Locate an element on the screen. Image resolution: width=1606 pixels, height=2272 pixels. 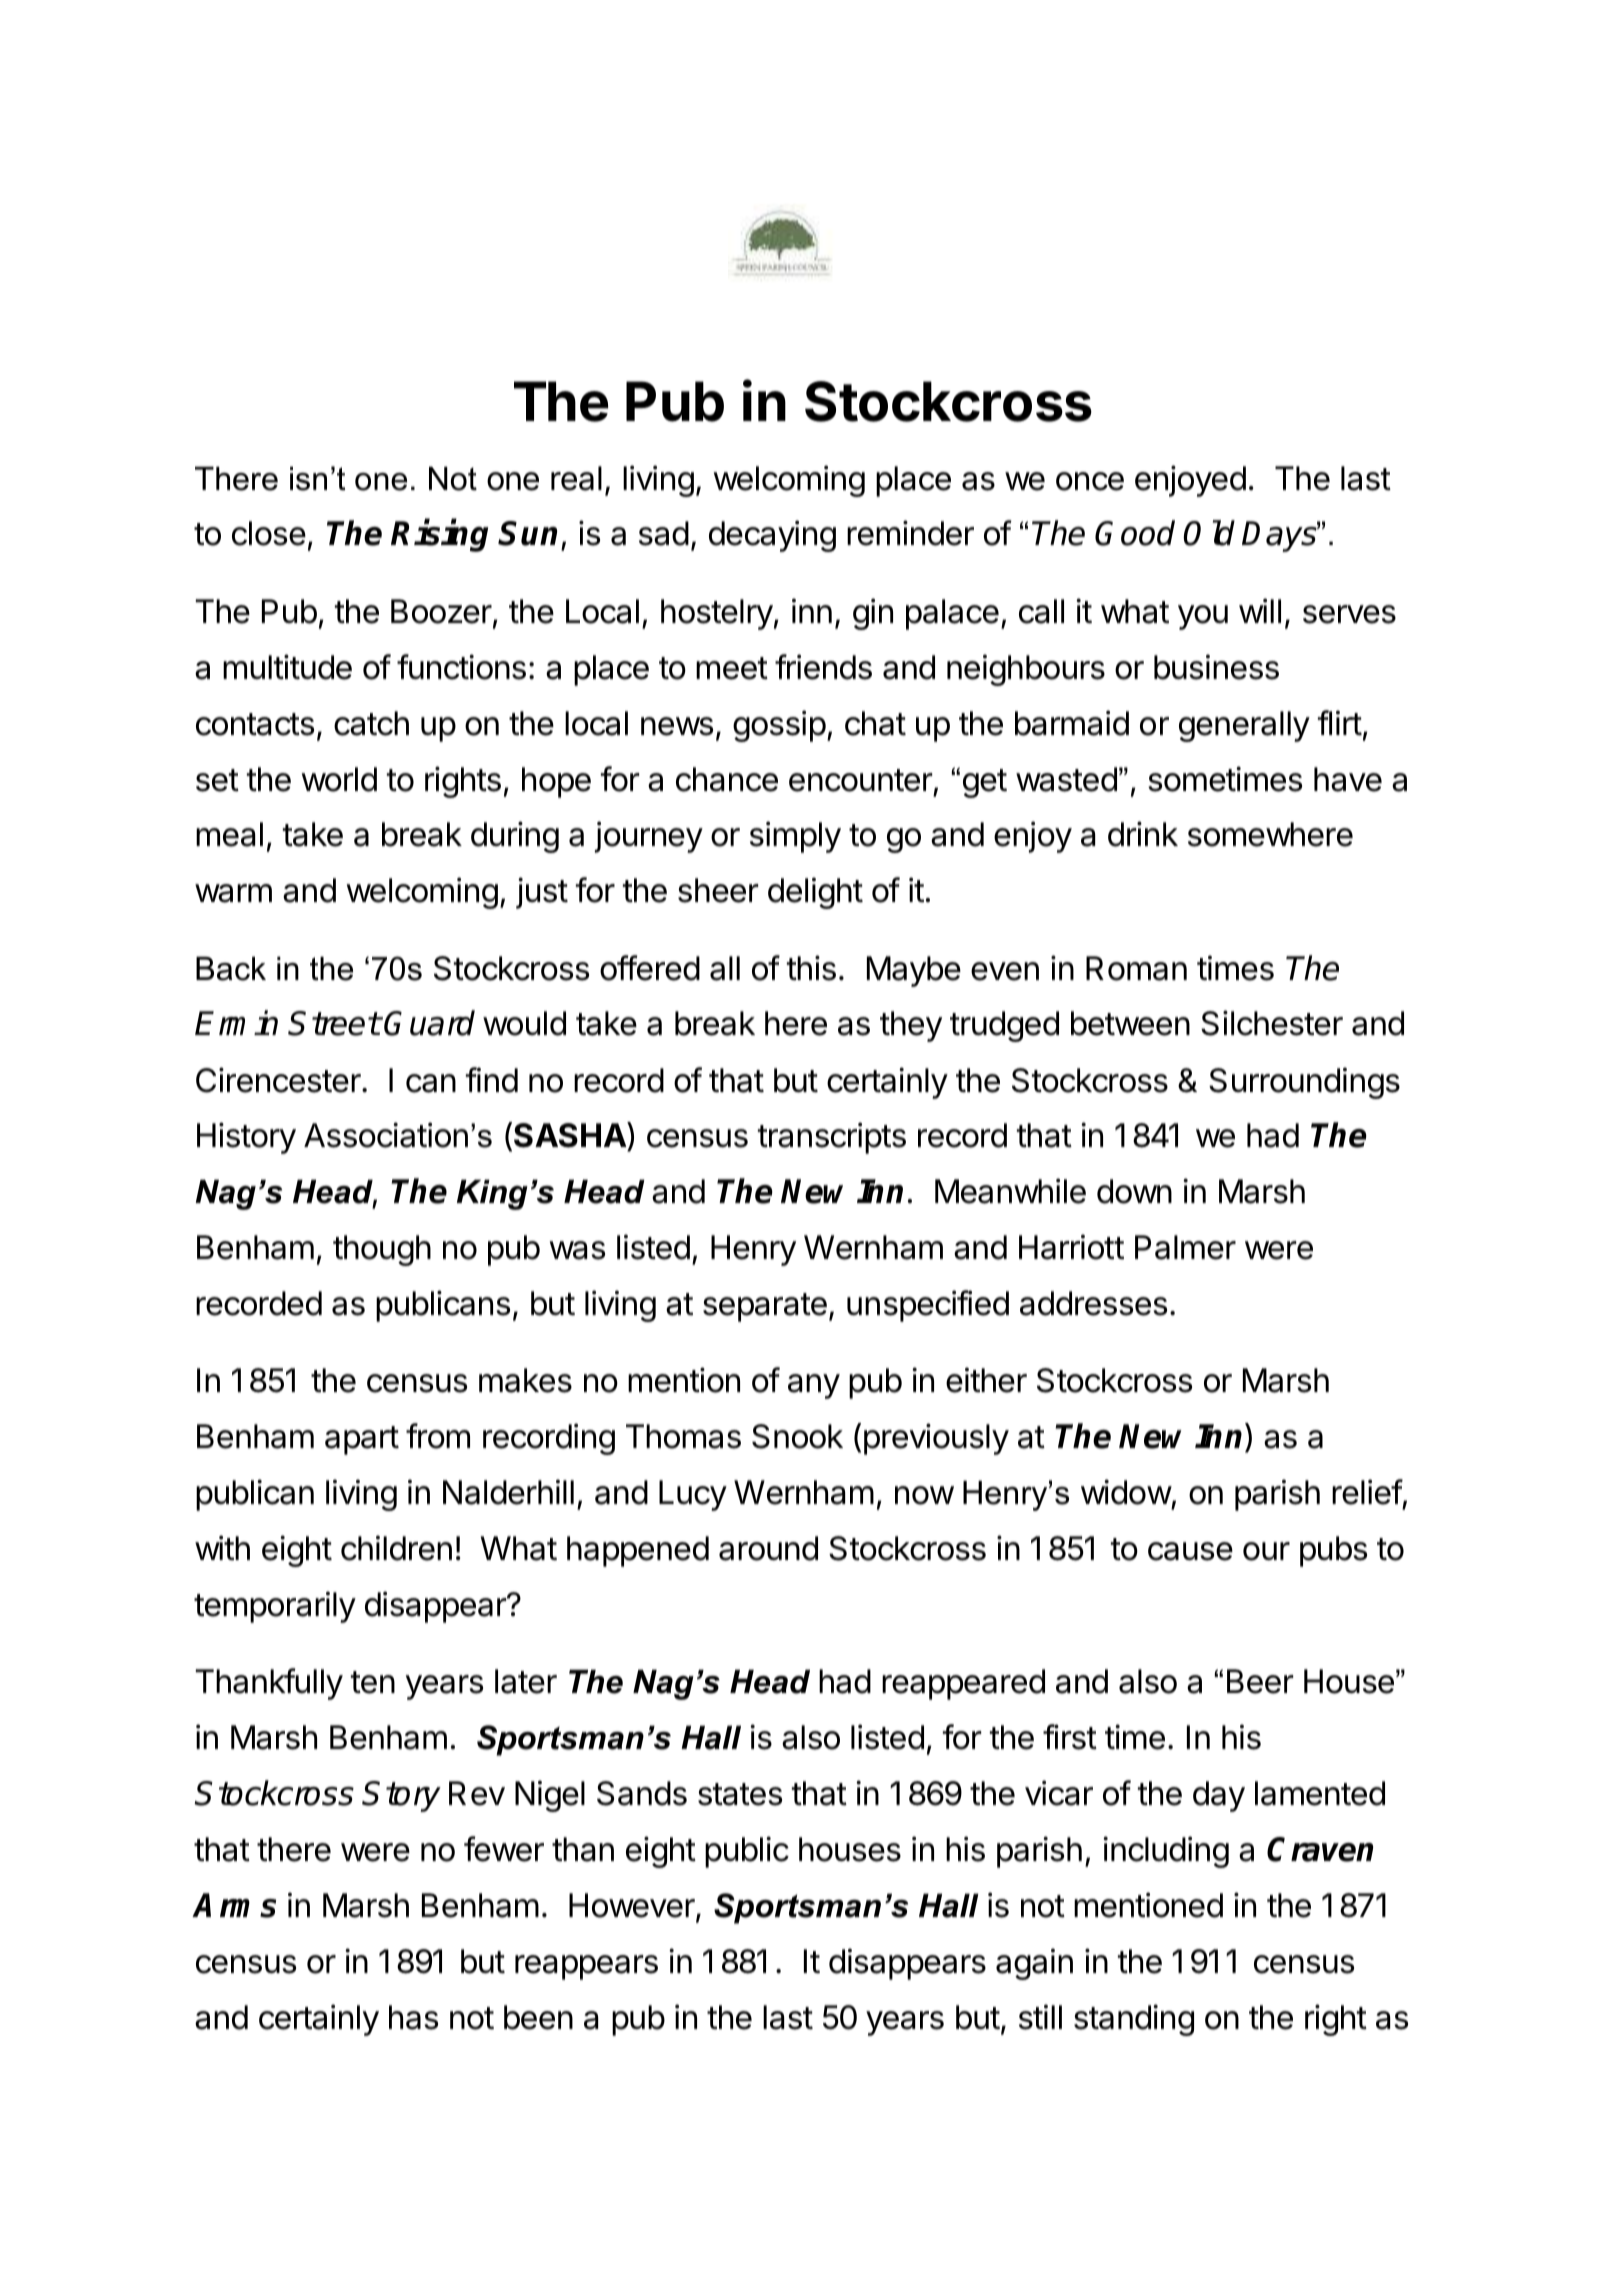
Snook is located at coordinates (797, 1436).
